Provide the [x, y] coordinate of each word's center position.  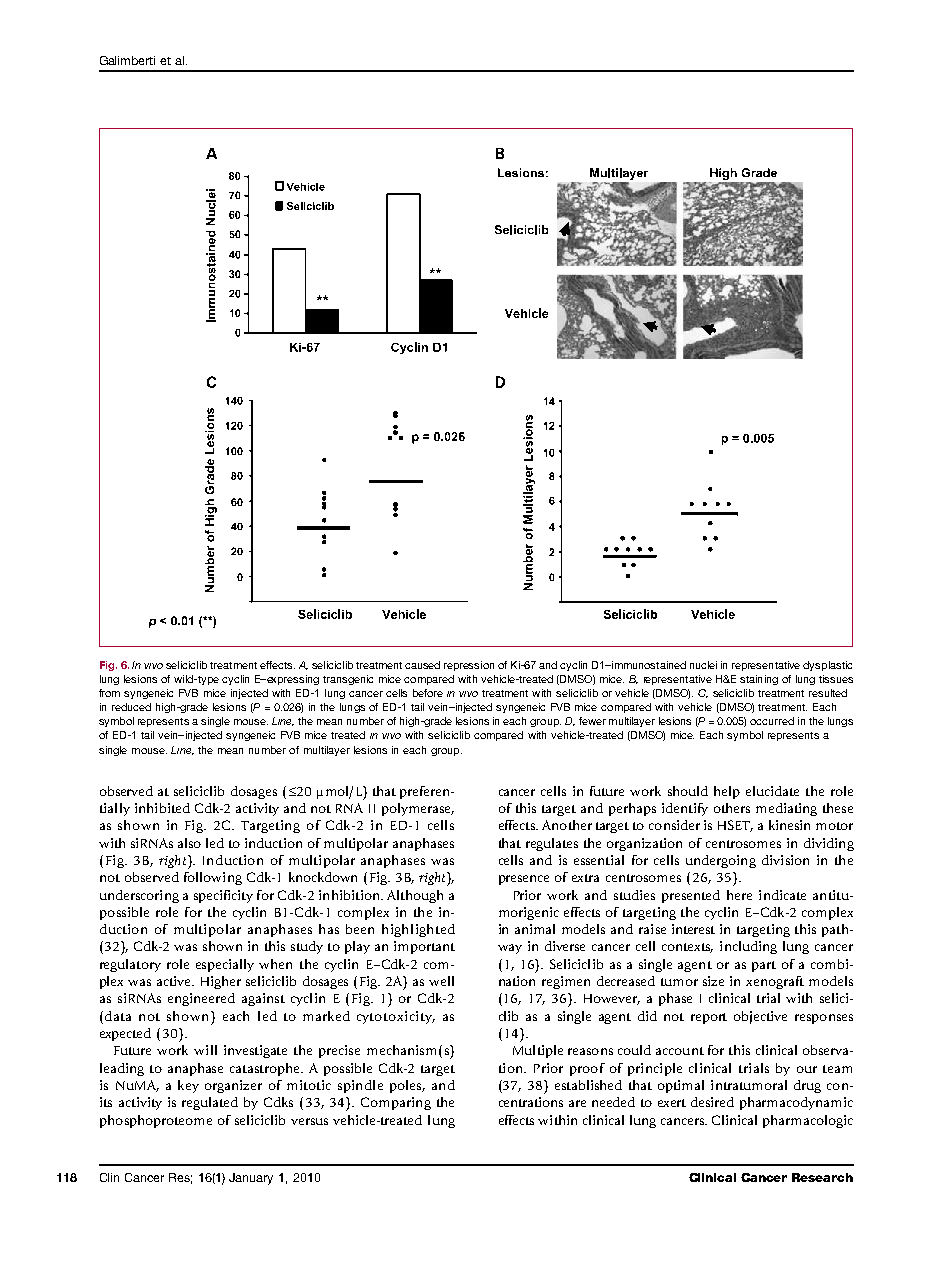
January [251, 1179]
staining [759, 680]
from [109, 693]
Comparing [396, 1103]
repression [469, 666]
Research [822, 1177]
